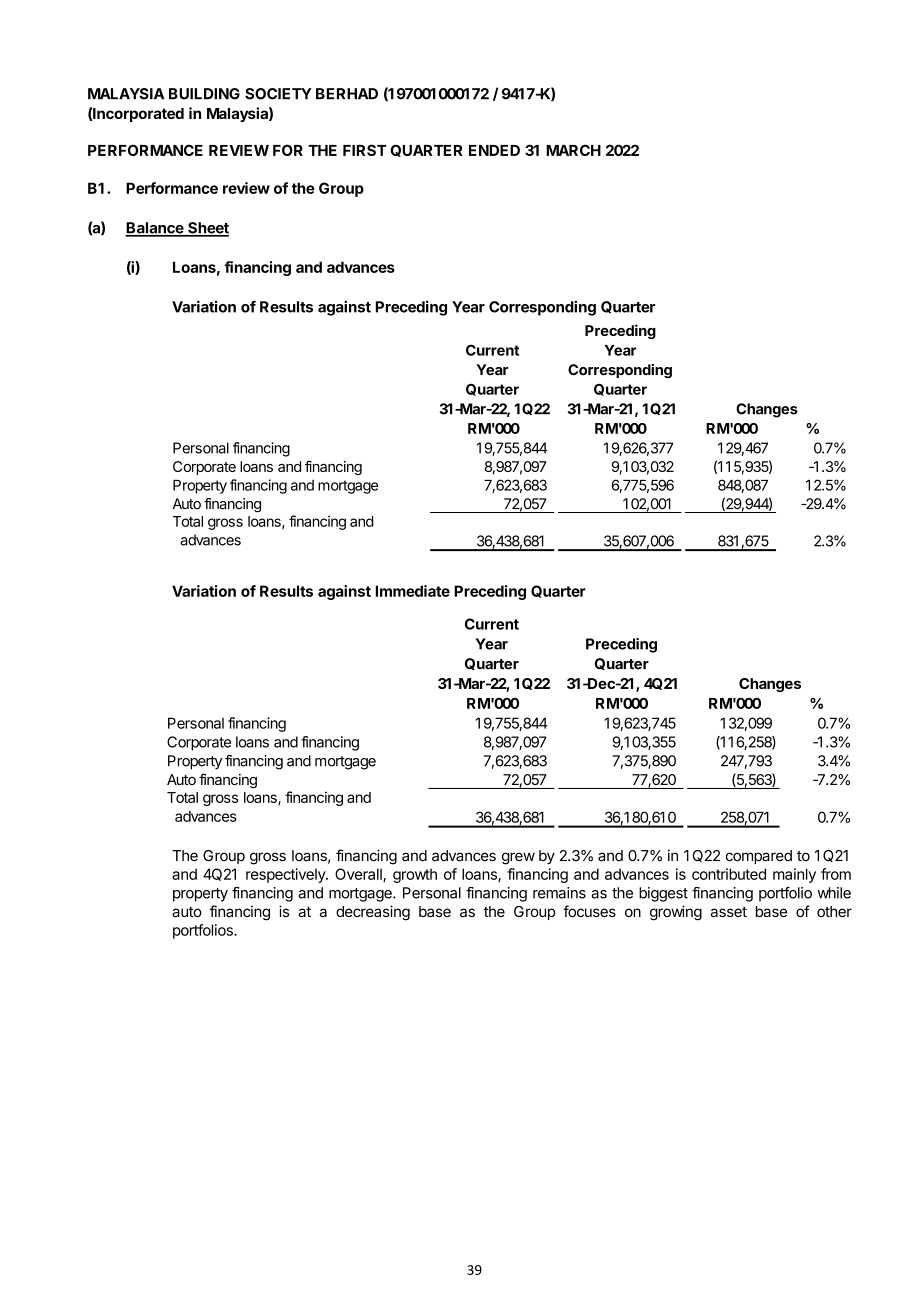  Describe the element at coordinates (204, 94) in the screenshot. I see `BUILDING` at that location.
